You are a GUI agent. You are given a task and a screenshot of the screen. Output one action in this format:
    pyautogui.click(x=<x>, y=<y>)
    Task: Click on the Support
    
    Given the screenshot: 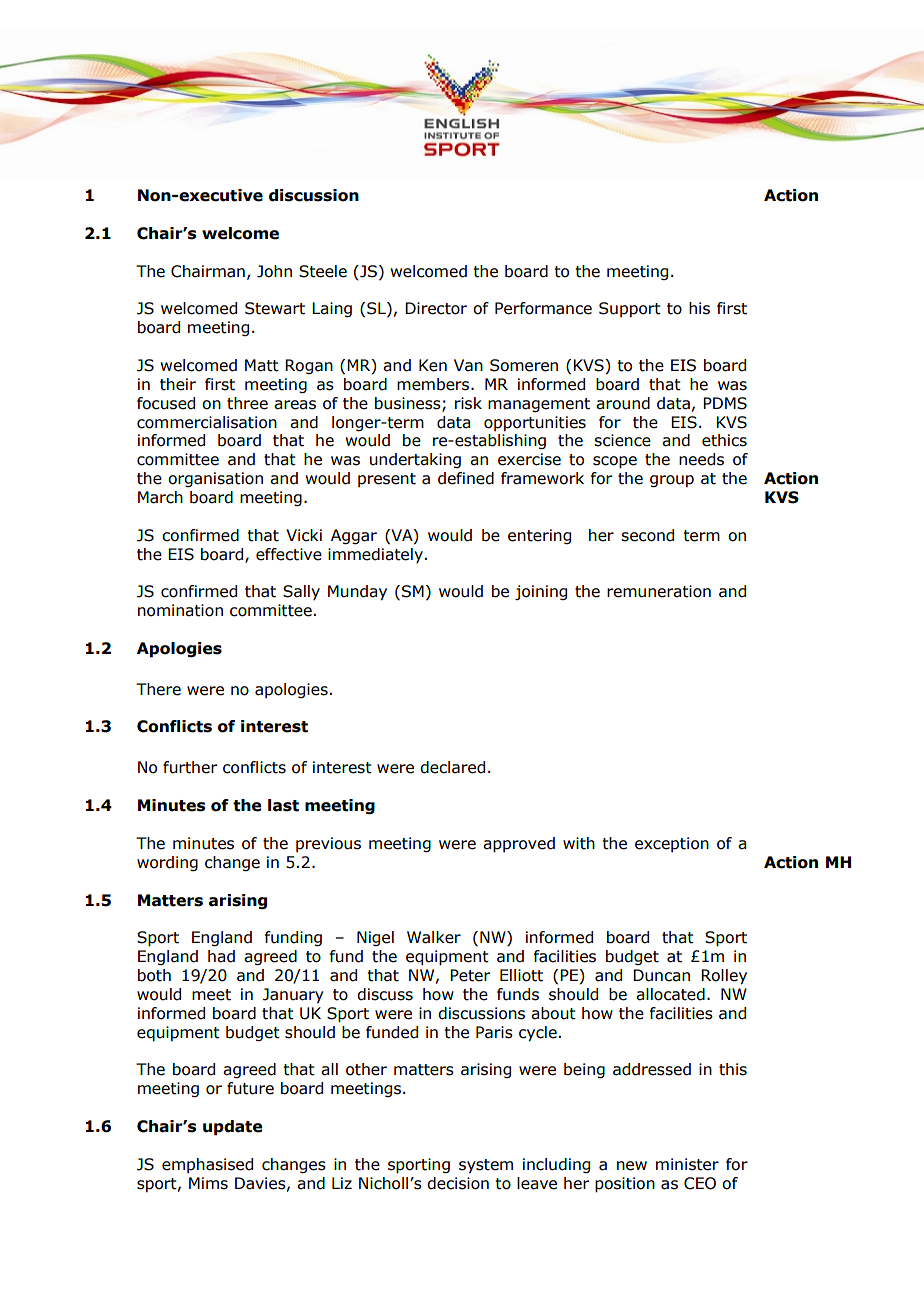 What is the action you would take?
    pyautogui.click(x=630, y=309)
